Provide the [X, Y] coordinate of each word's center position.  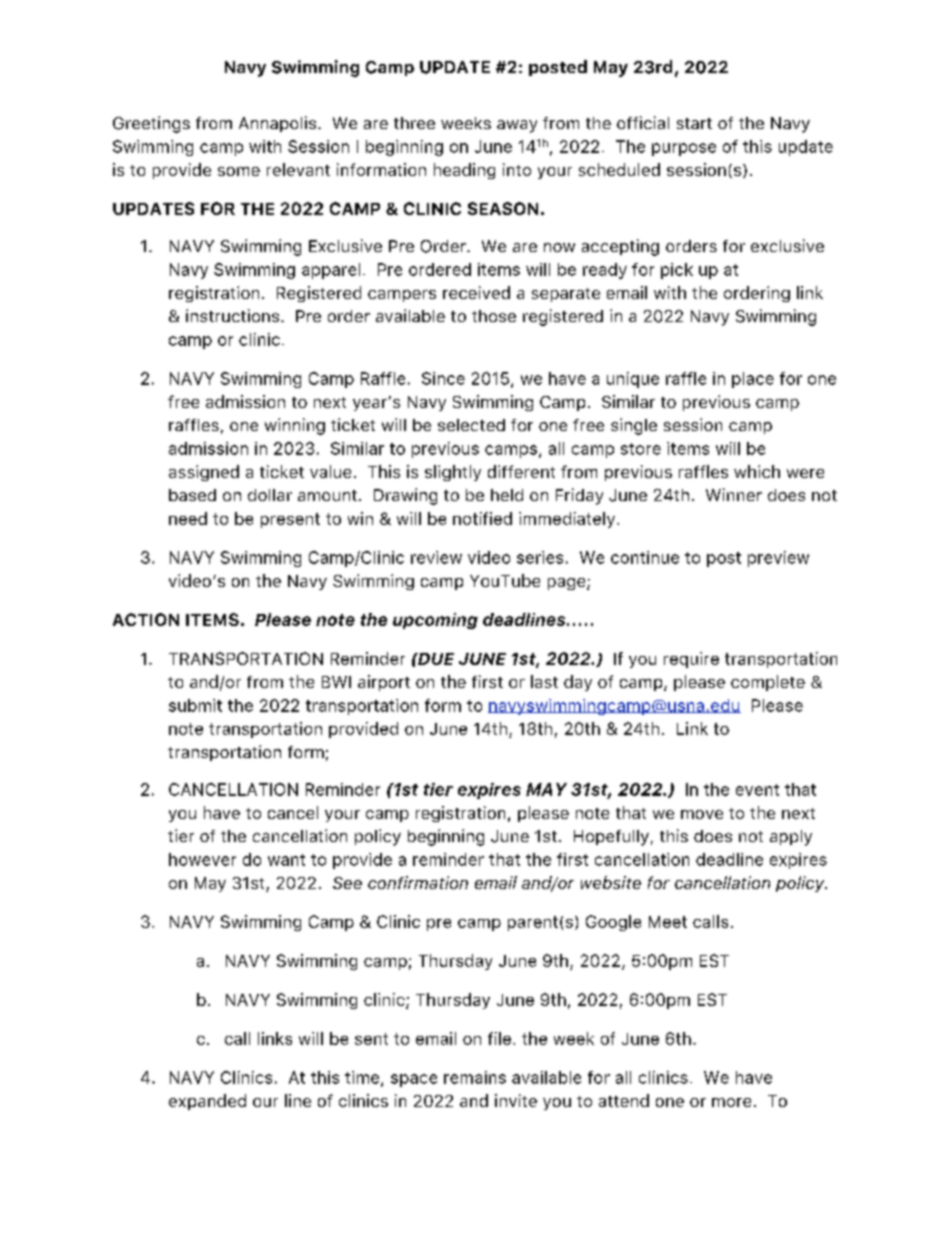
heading [464, 171]
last [544, 681]
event [757, 790]
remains [475, 1077]
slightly [453, 473]
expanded [207, 1102]
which [757, 471]
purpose [684, 149]
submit [195, 705]
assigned [204, 473]
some [239, 171]
